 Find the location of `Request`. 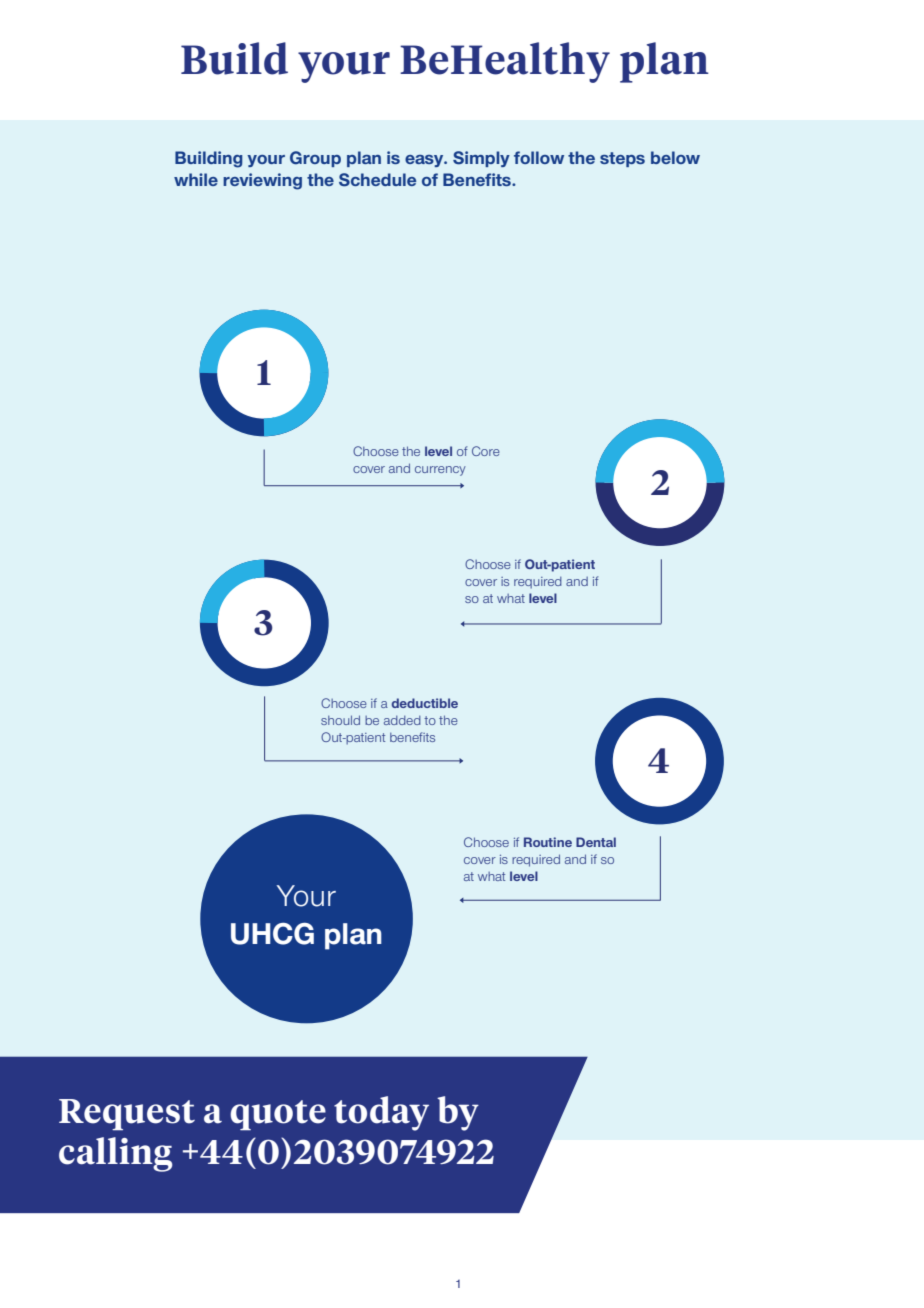

Request is located at coordinates (127, 1115).
